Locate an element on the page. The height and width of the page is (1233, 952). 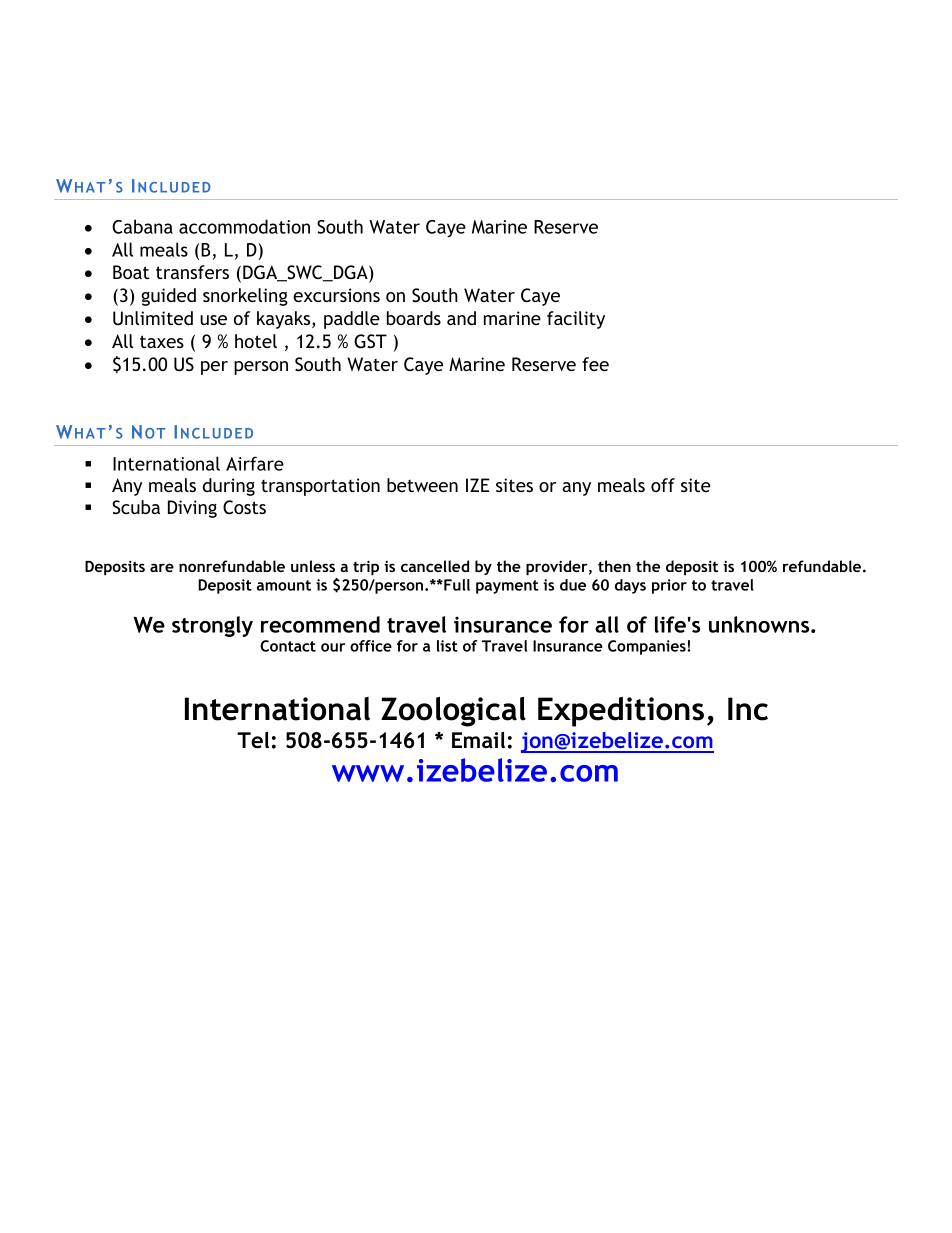
excursions is located at coordinates (336, 295).
